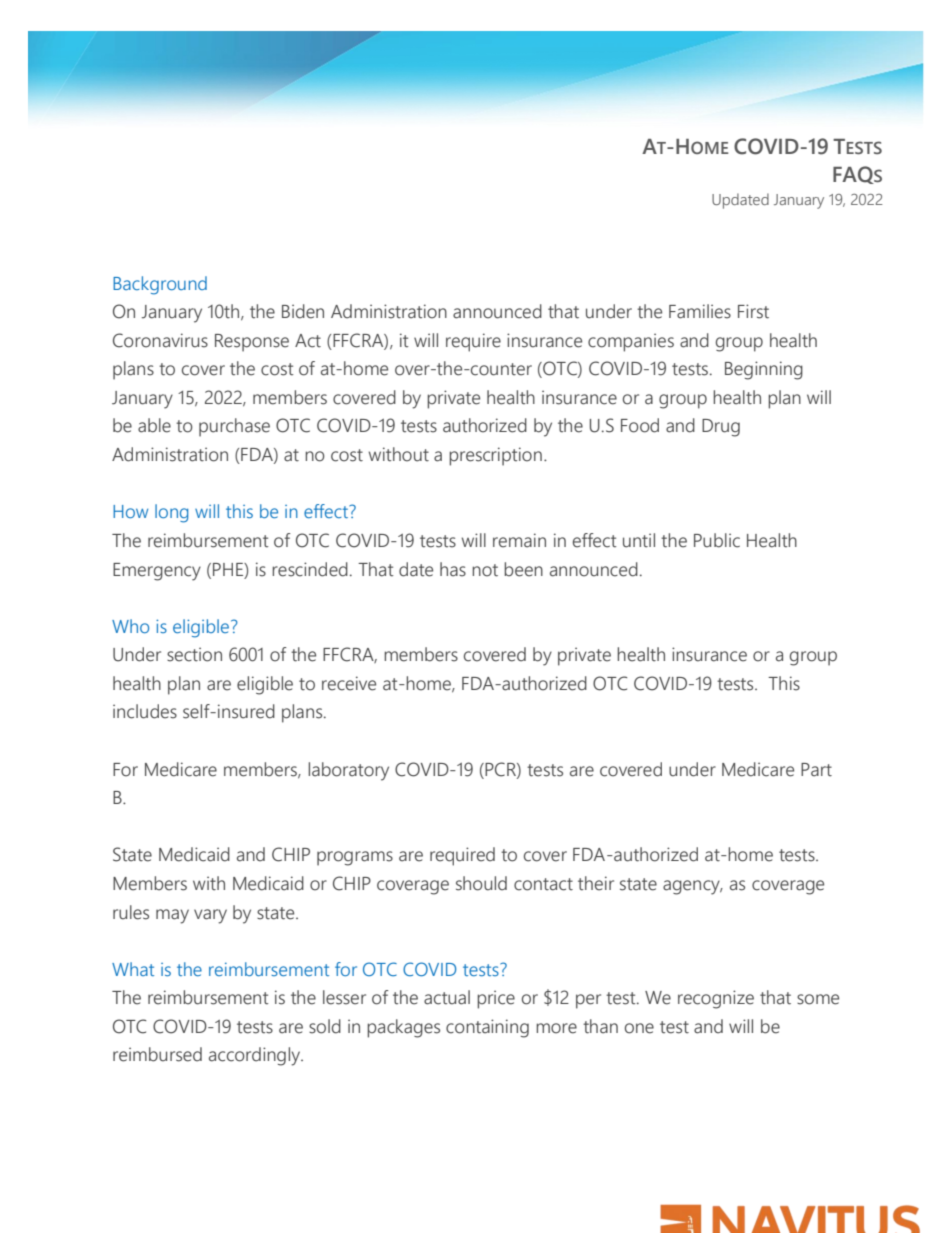 Image resolution: width=952 pixels, height=1233 pixels. I want to click on accordingly, so click(256, 1056).
